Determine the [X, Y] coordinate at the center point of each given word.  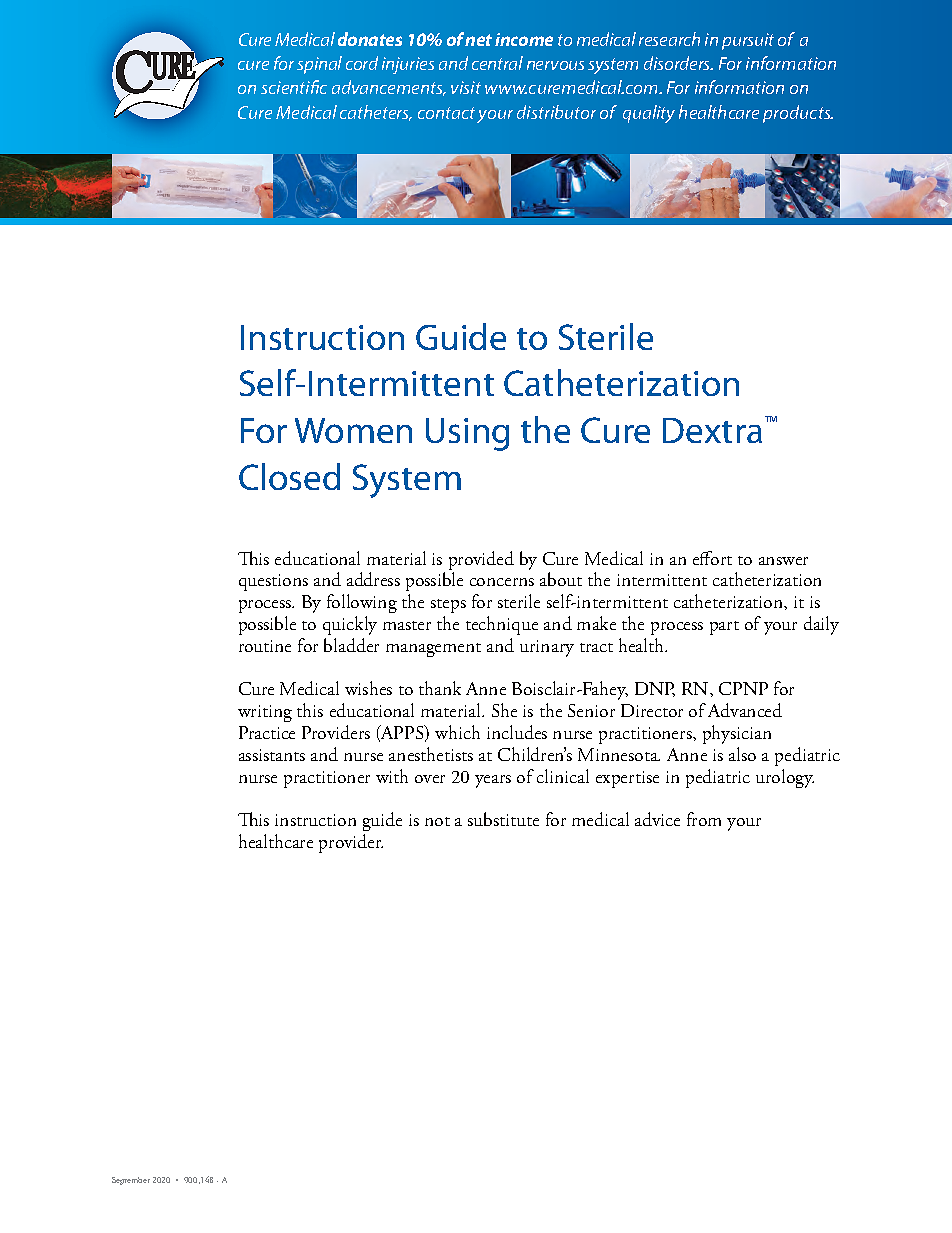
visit [466, 87]
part [724, 628]
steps [448, 606]
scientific [294, 87]
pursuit [748, 41]
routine [265, 646]
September [131, 1181]
